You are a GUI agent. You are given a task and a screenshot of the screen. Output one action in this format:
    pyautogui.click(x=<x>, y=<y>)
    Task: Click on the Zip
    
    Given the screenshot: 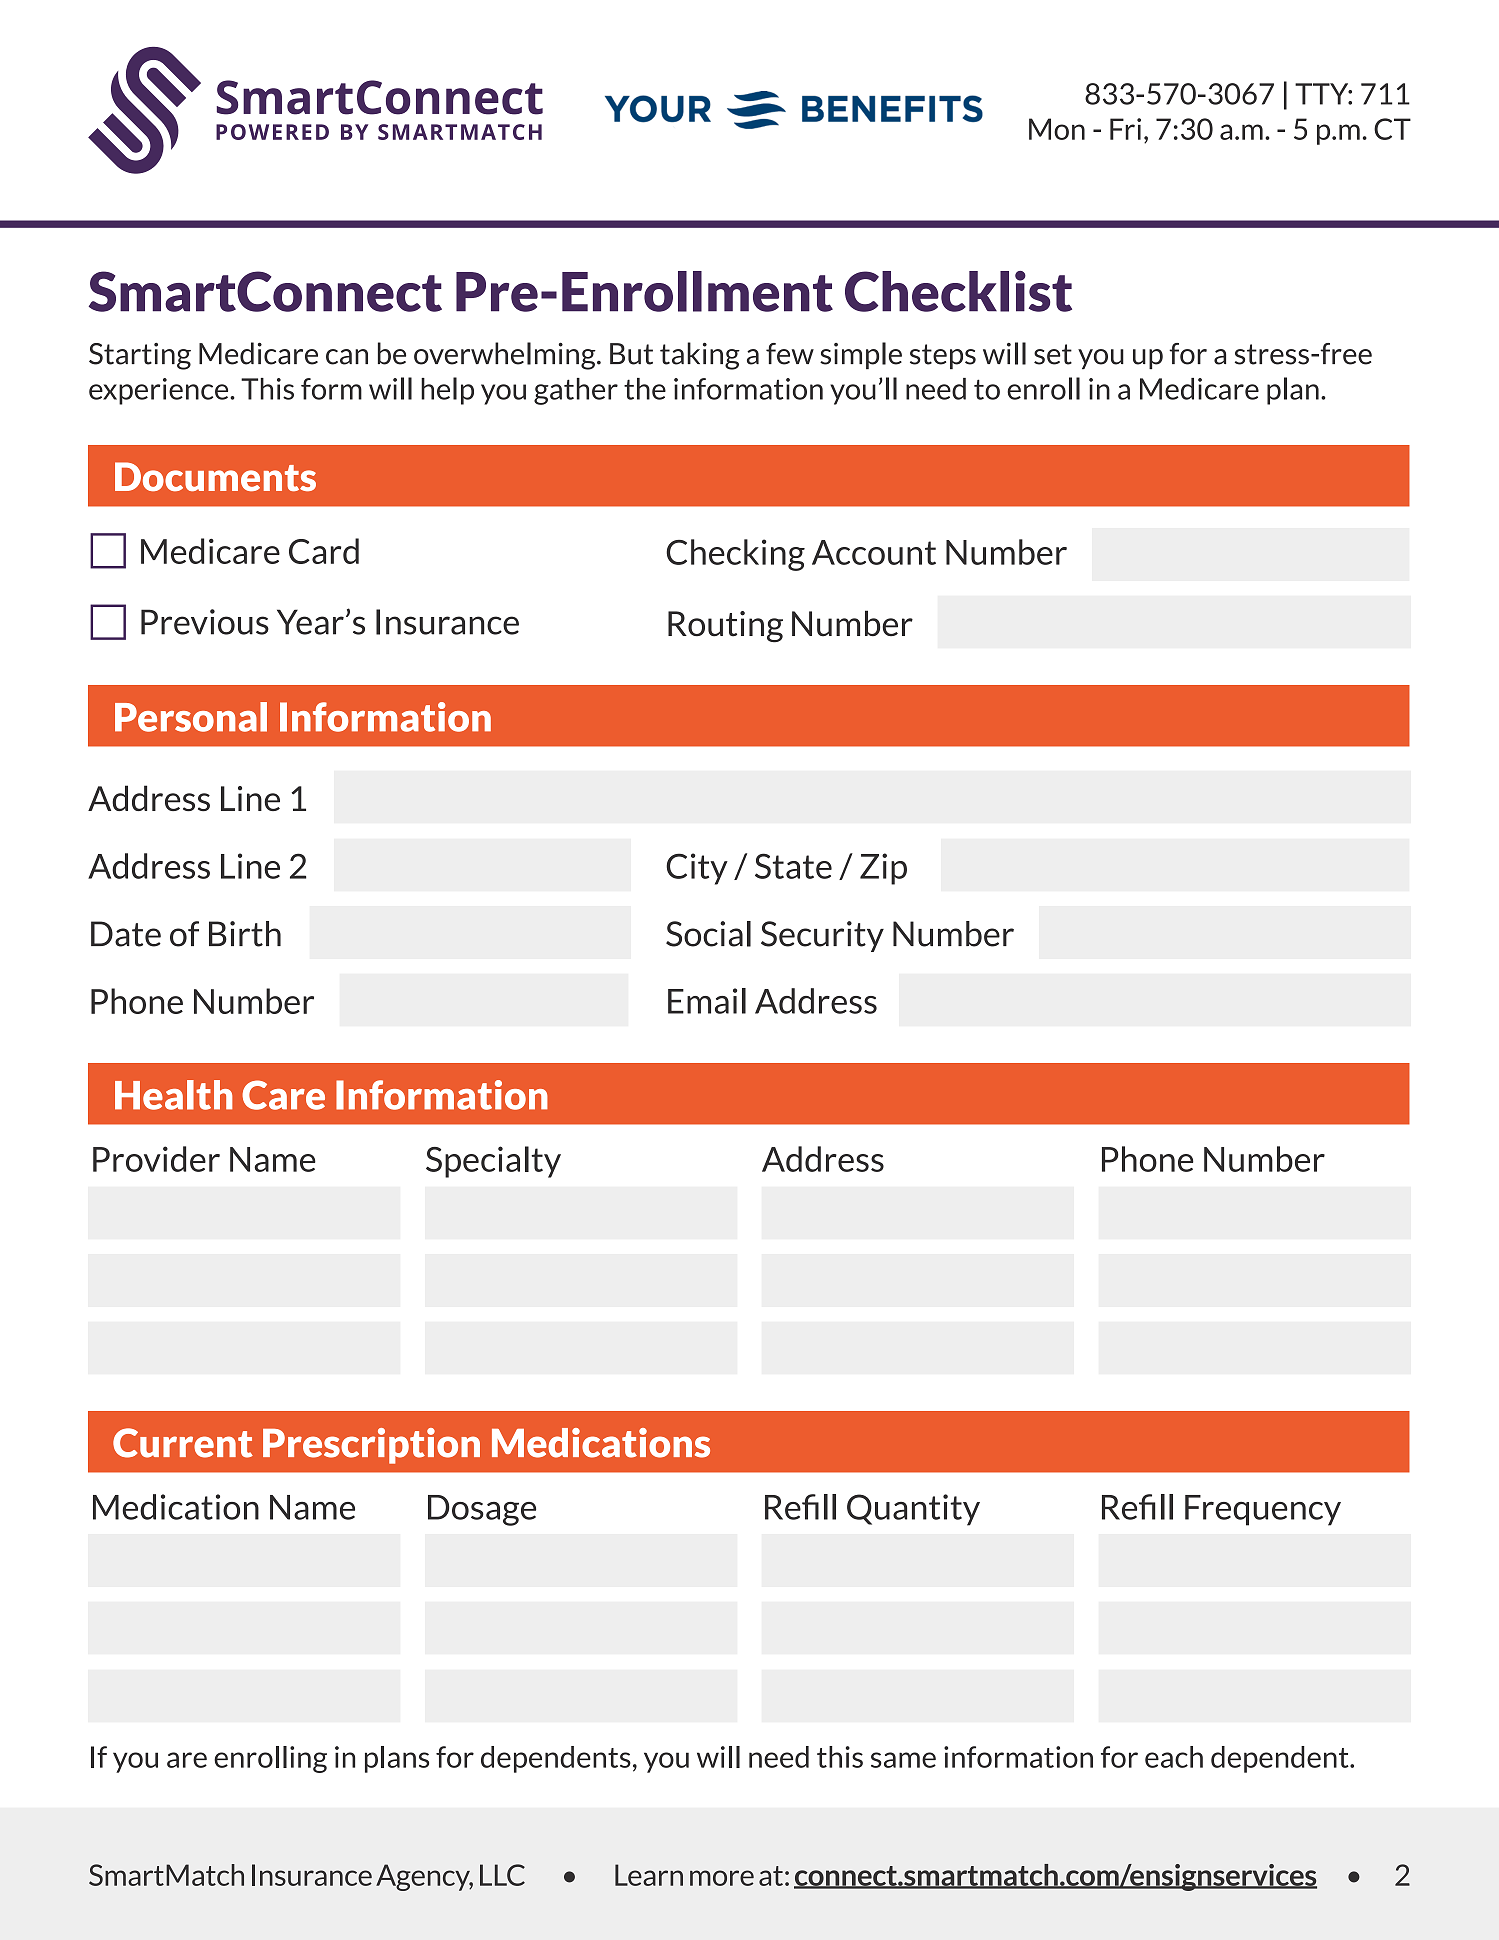 What is the action you would take?
    pyautogui.click(x=883, y=869)
